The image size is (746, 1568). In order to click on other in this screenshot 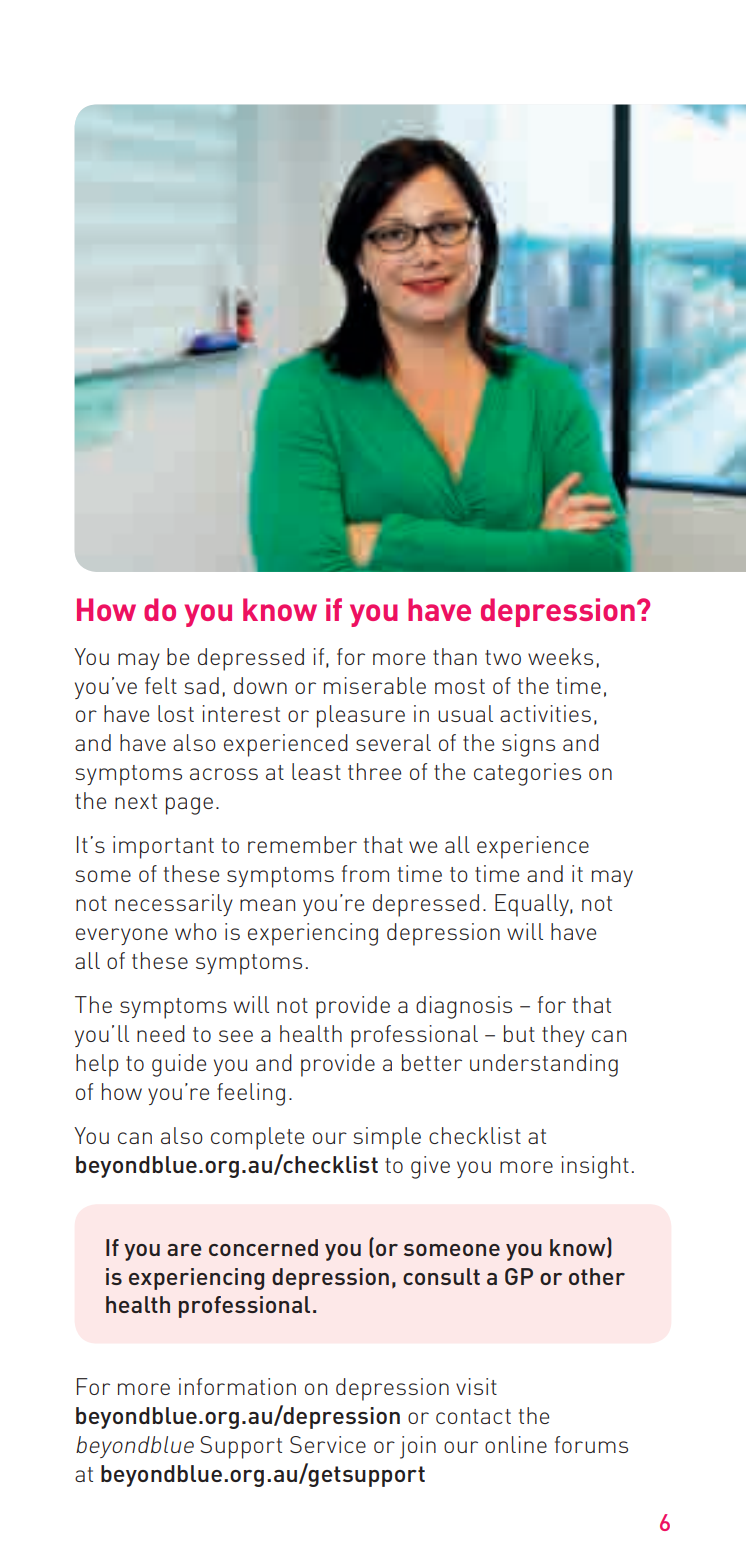, I will do `click(597, 1276)`.
